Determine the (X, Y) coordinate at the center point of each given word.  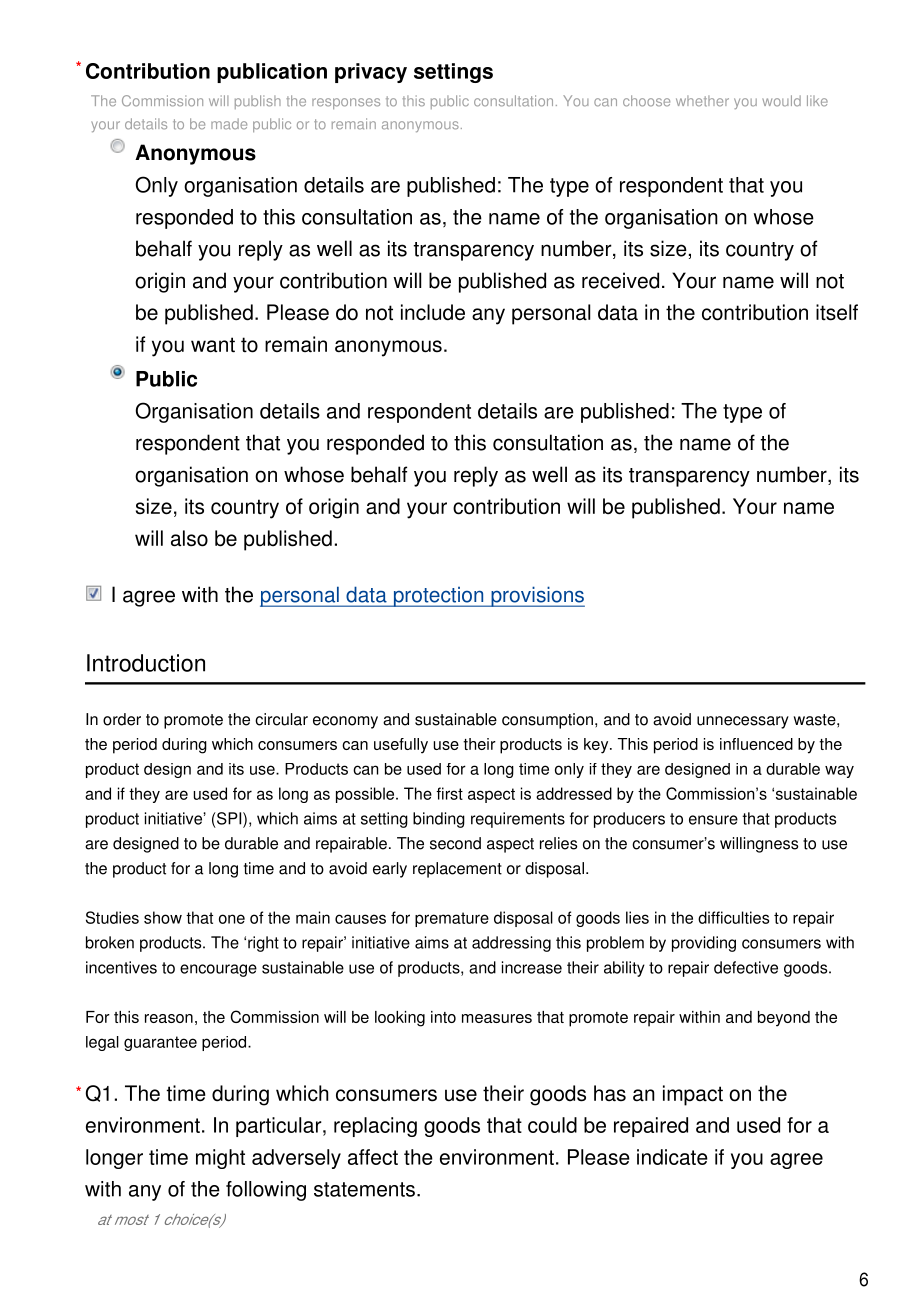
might (220, 1159)
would (781, 101)
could (552, 1125)
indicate (672, 1157)
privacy (371, 73)
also (189, 538)
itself (837, 312)
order (122, 719)
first (449, 793)
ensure (713, 820)
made (229, 124)
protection (438, 597)
